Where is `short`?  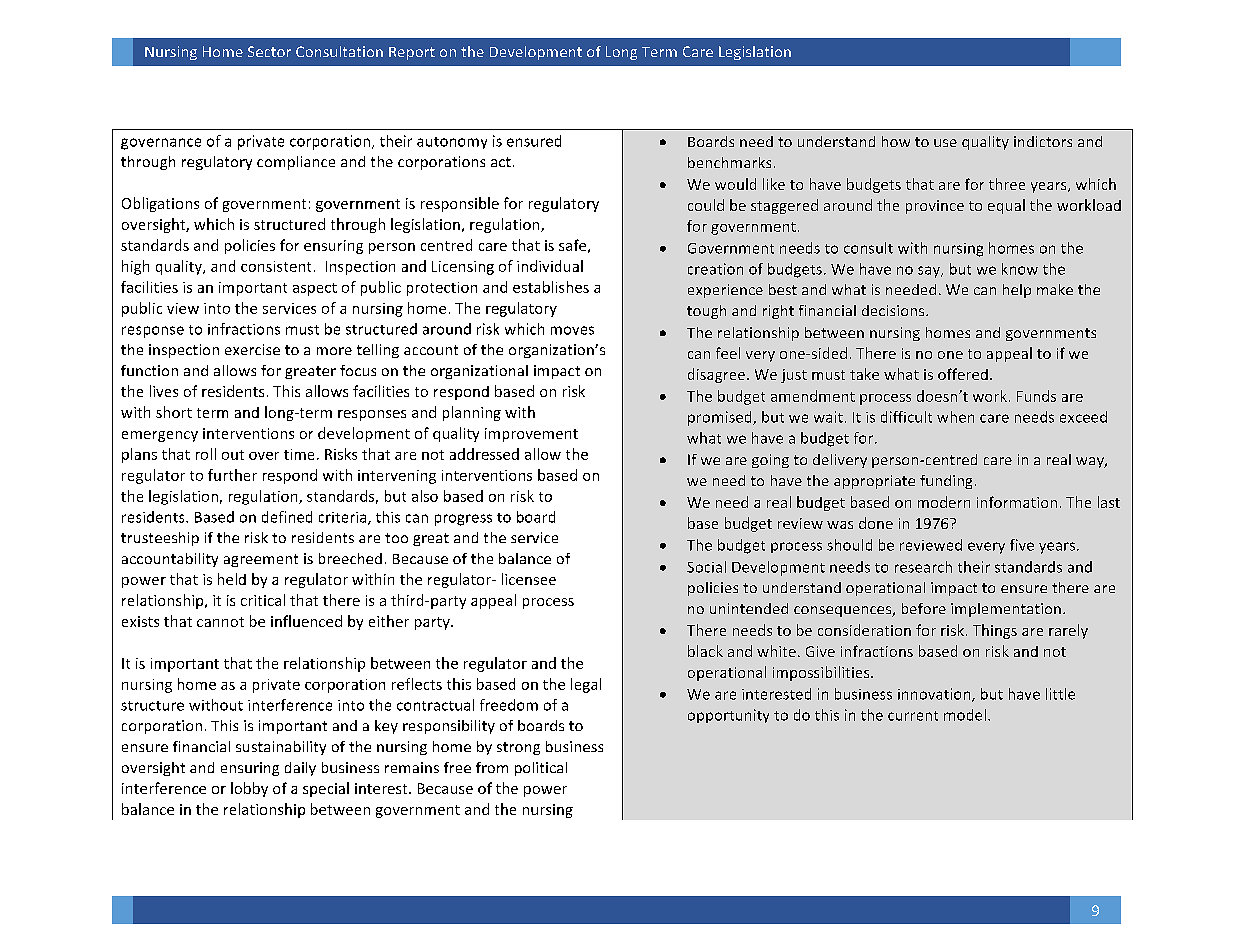 short is located at coordinates (174, 412).
